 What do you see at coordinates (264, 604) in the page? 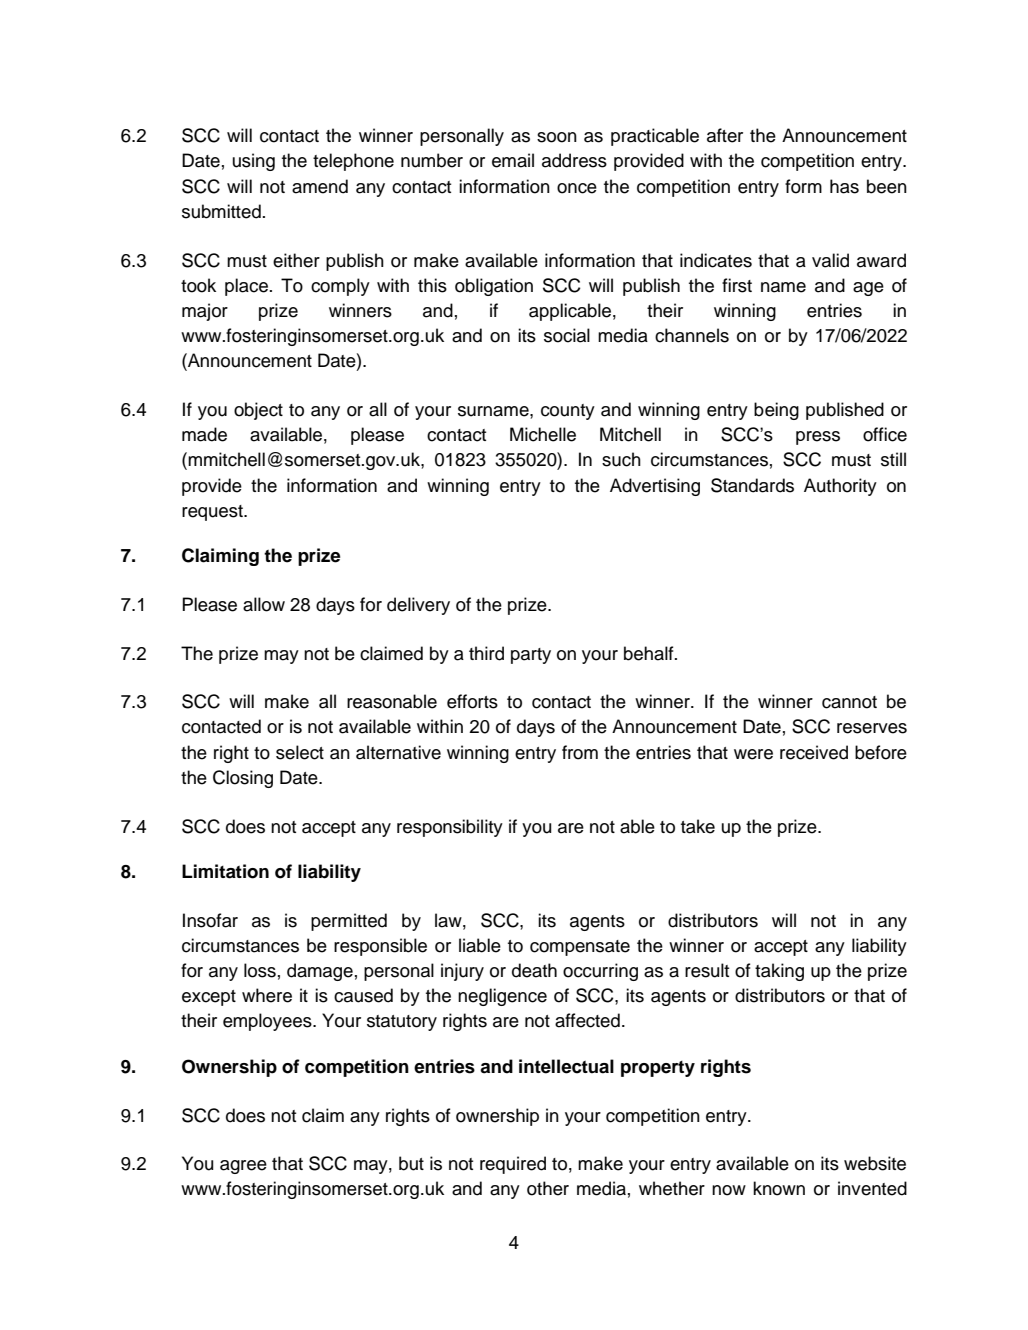
I see `allow` at bounding box center [264, 604].
